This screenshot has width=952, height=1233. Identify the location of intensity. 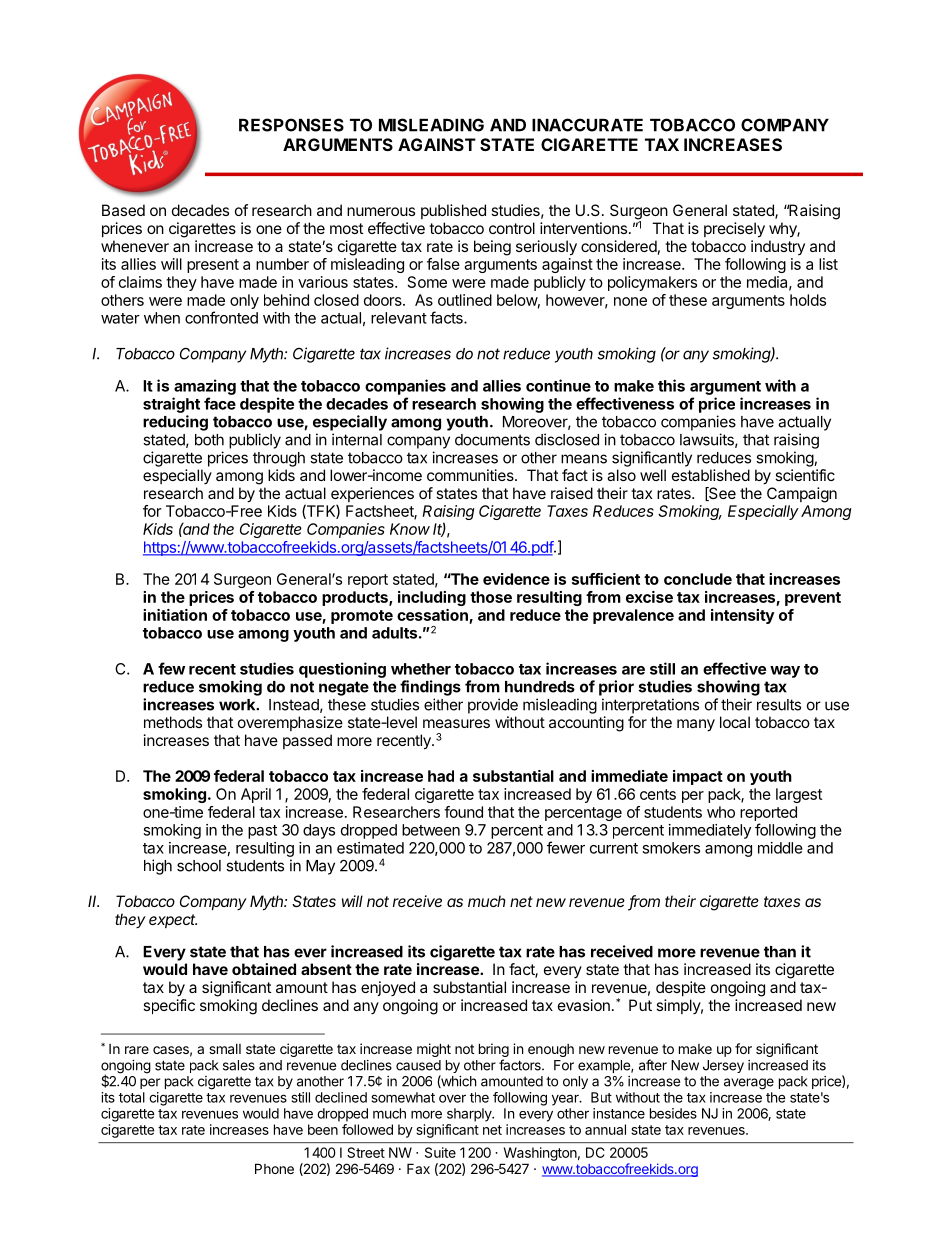
(742, 616).
